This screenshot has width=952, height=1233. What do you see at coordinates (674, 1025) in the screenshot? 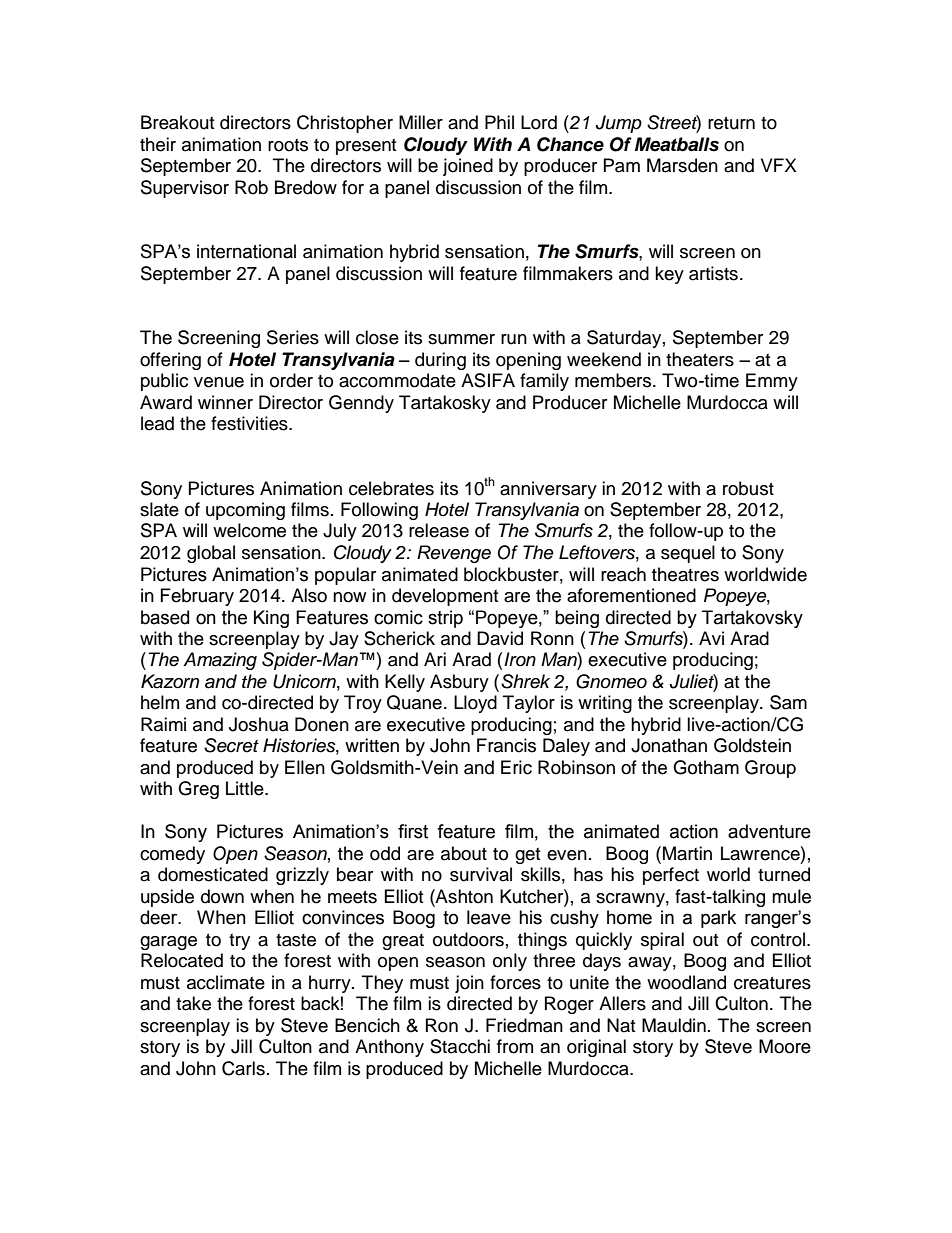
I see `Mauldin` at bounding box center [674, 1025].
